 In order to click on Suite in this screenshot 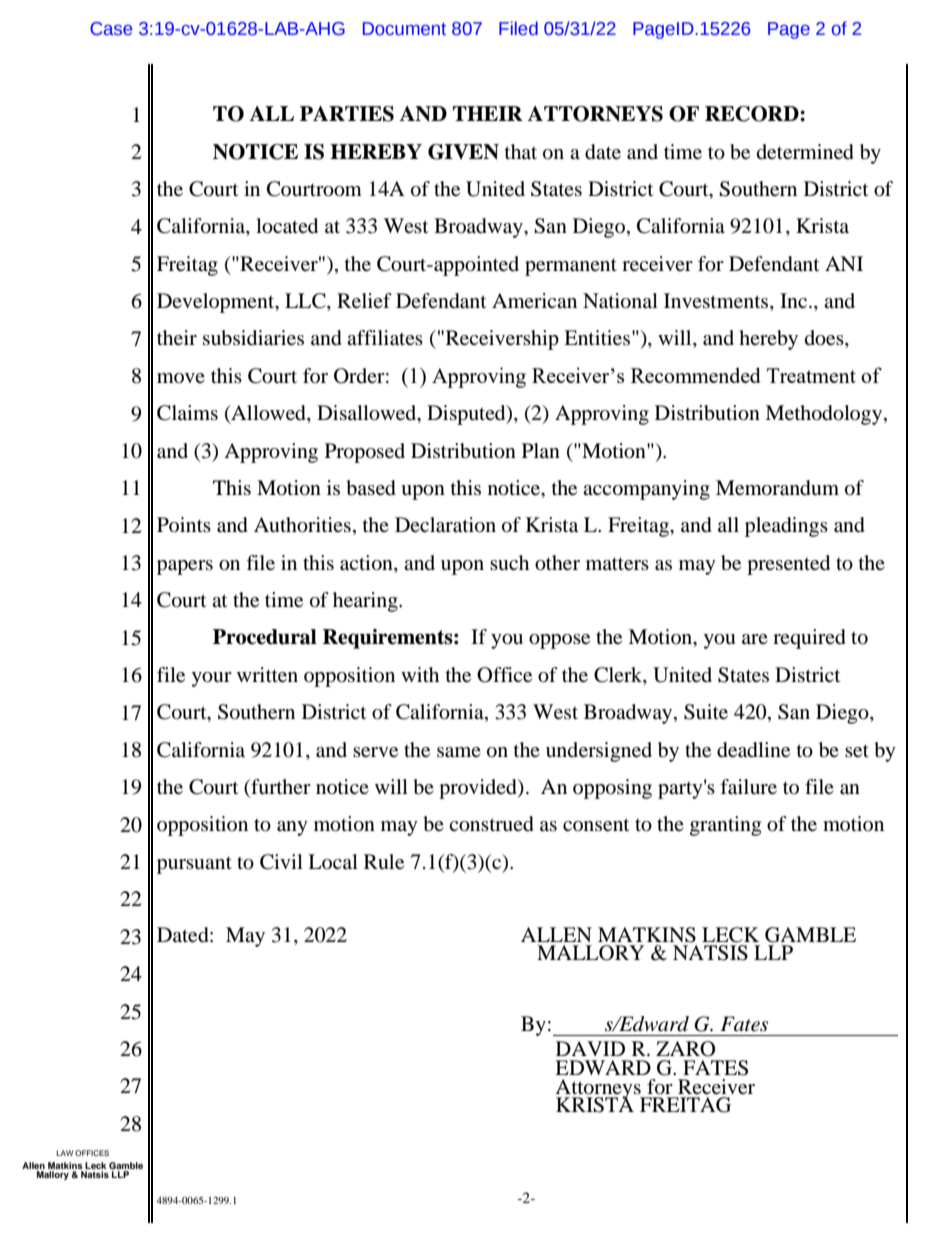, I will do `click(706, 712)`.
